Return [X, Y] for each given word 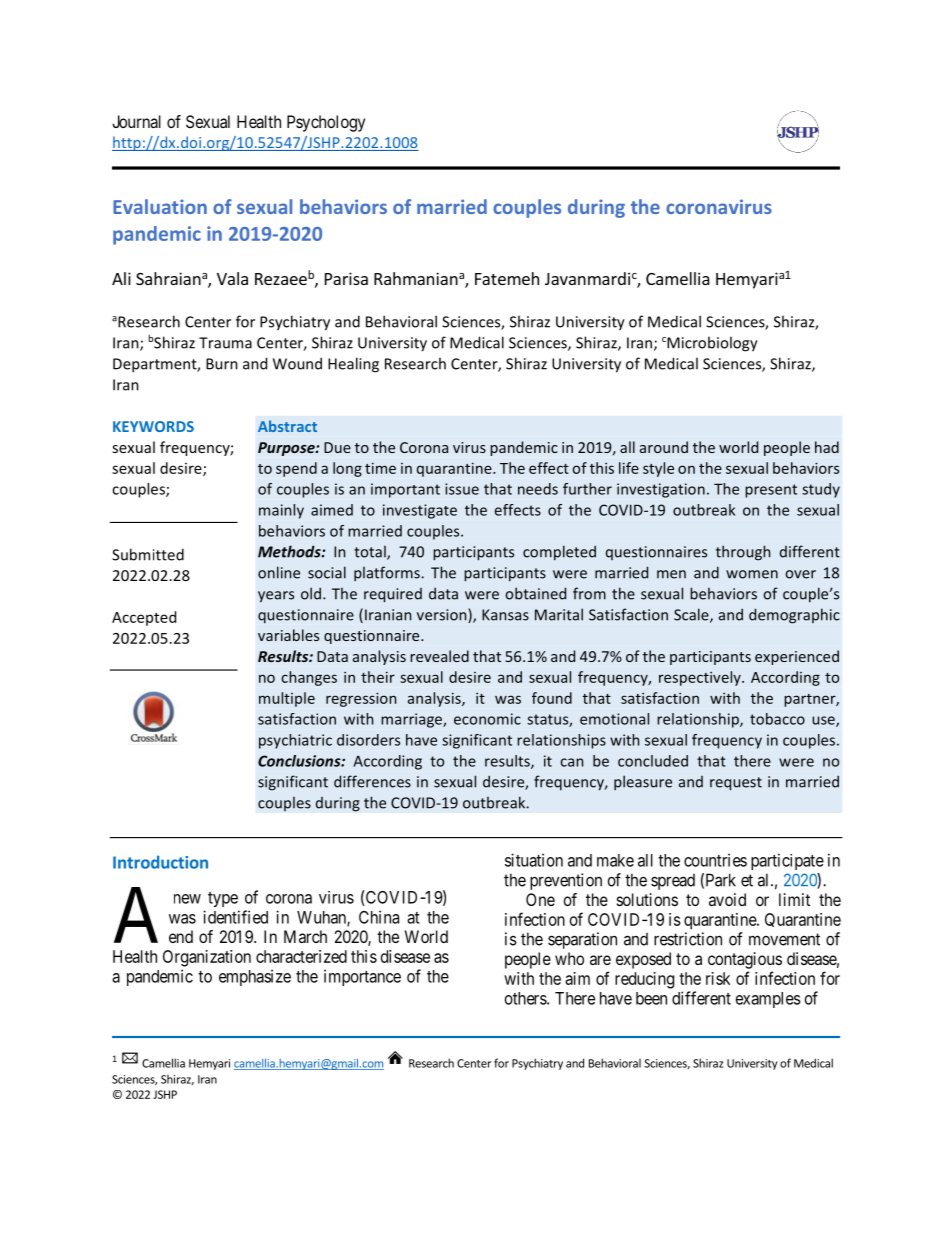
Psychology [326, 123]
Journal [136, 121]
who [569, 958]
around [664, 447]
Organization [207, 958]
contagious [745, 960]
